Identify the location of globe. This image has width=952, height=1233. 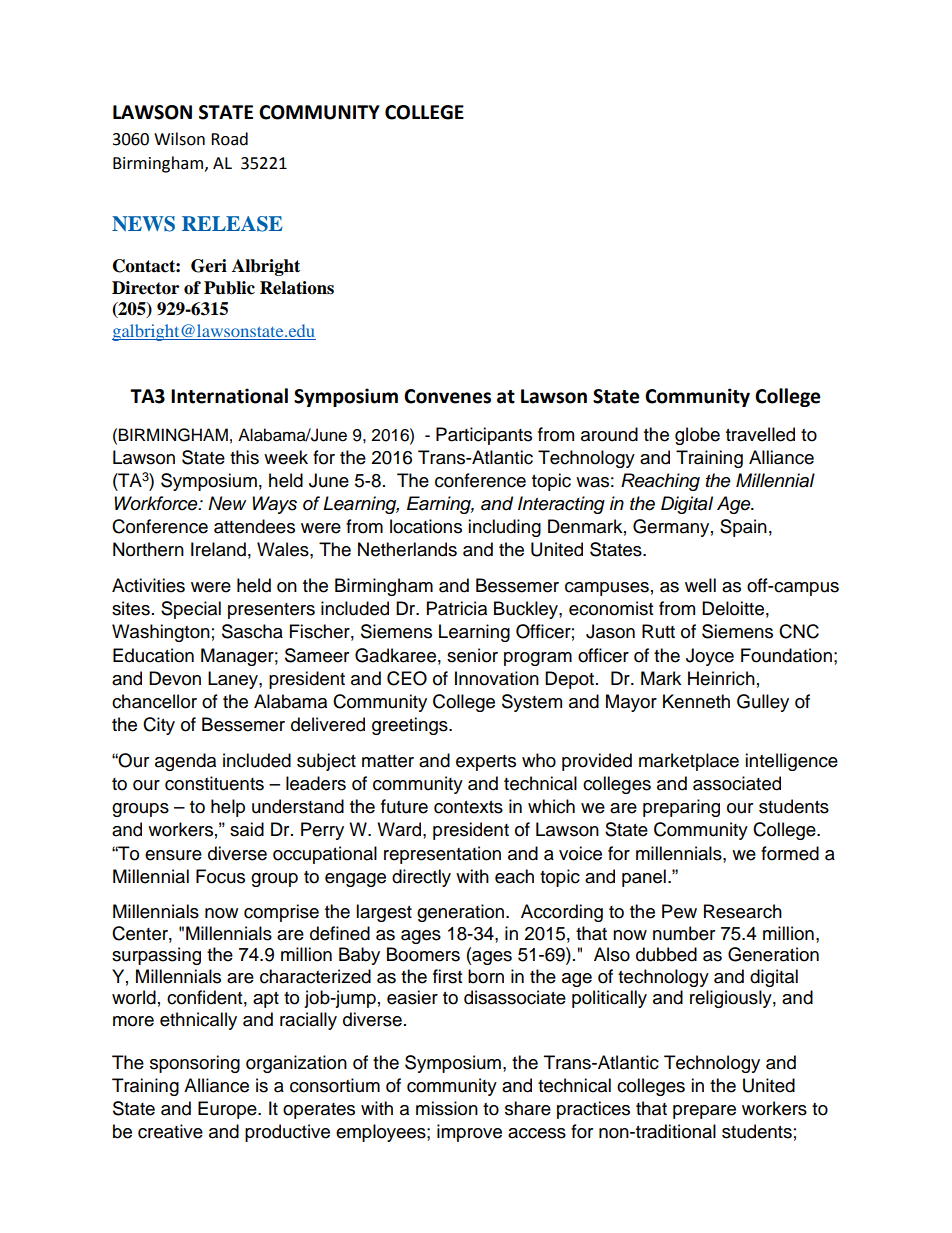
(697, 436).
